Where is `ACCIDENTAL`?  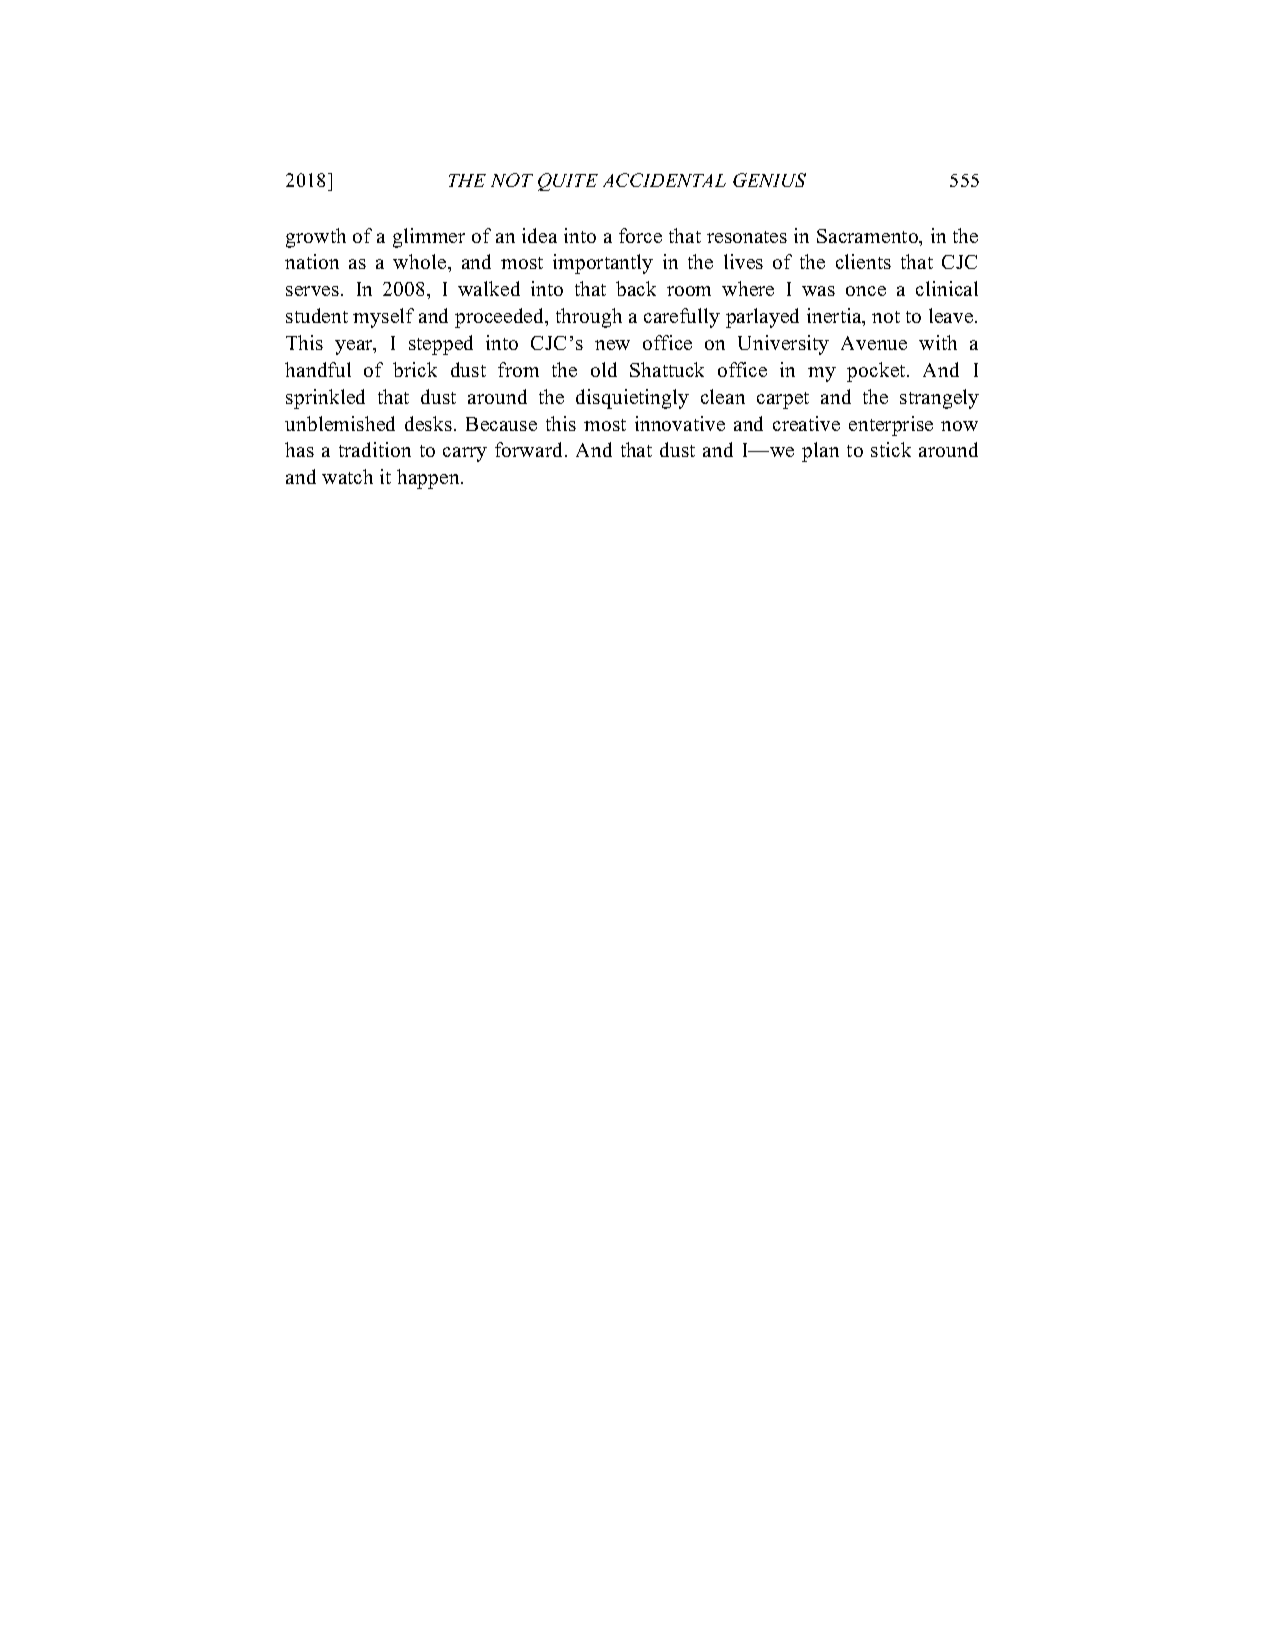
ACCIDENTAL is located at coordinates (664, 180).
